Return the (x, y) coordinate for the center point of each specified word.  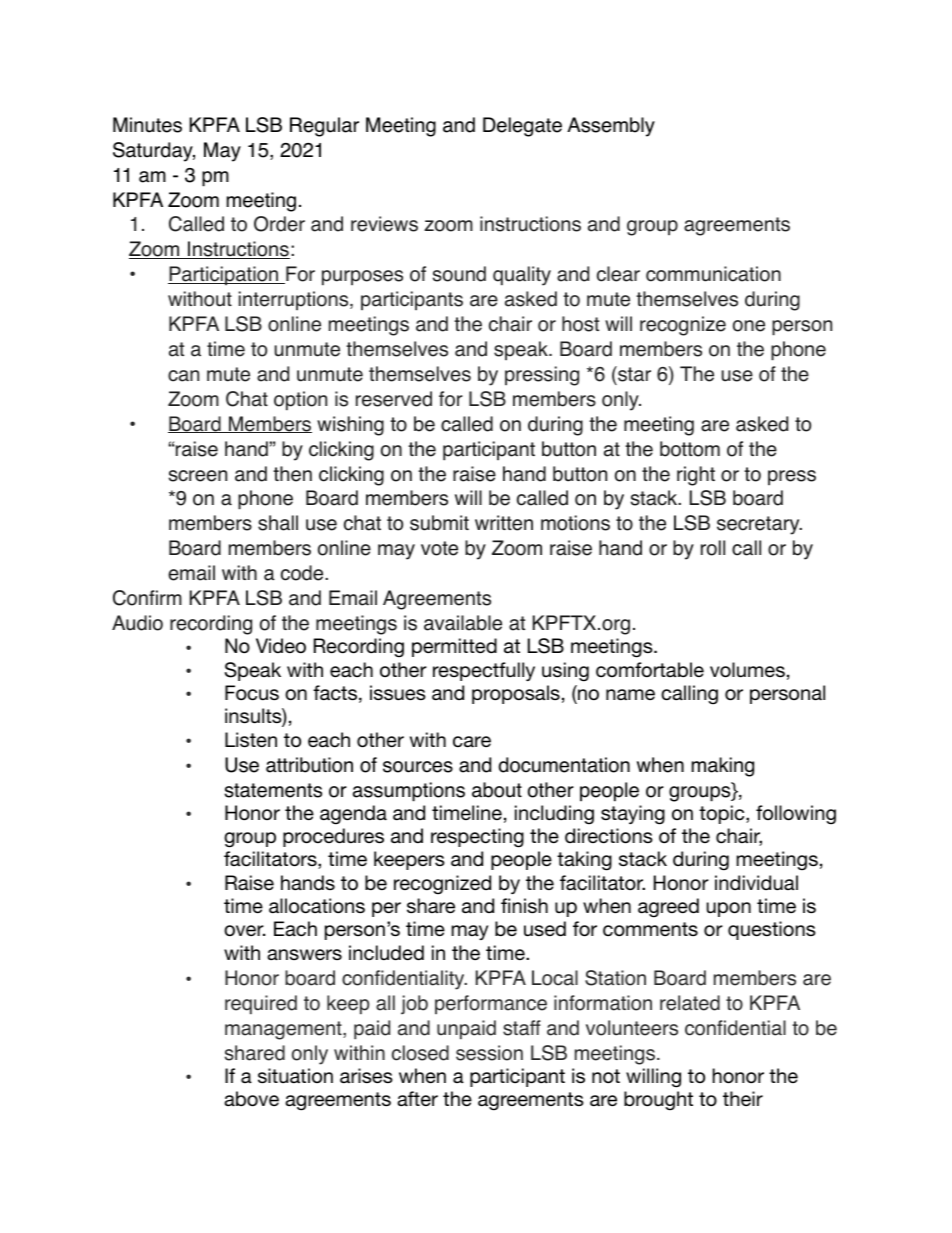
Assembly (611, 127)
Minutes (147, 125)
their (743, 1098)
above (251, 1099)
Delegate (522, 127)
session (489, 1053)
